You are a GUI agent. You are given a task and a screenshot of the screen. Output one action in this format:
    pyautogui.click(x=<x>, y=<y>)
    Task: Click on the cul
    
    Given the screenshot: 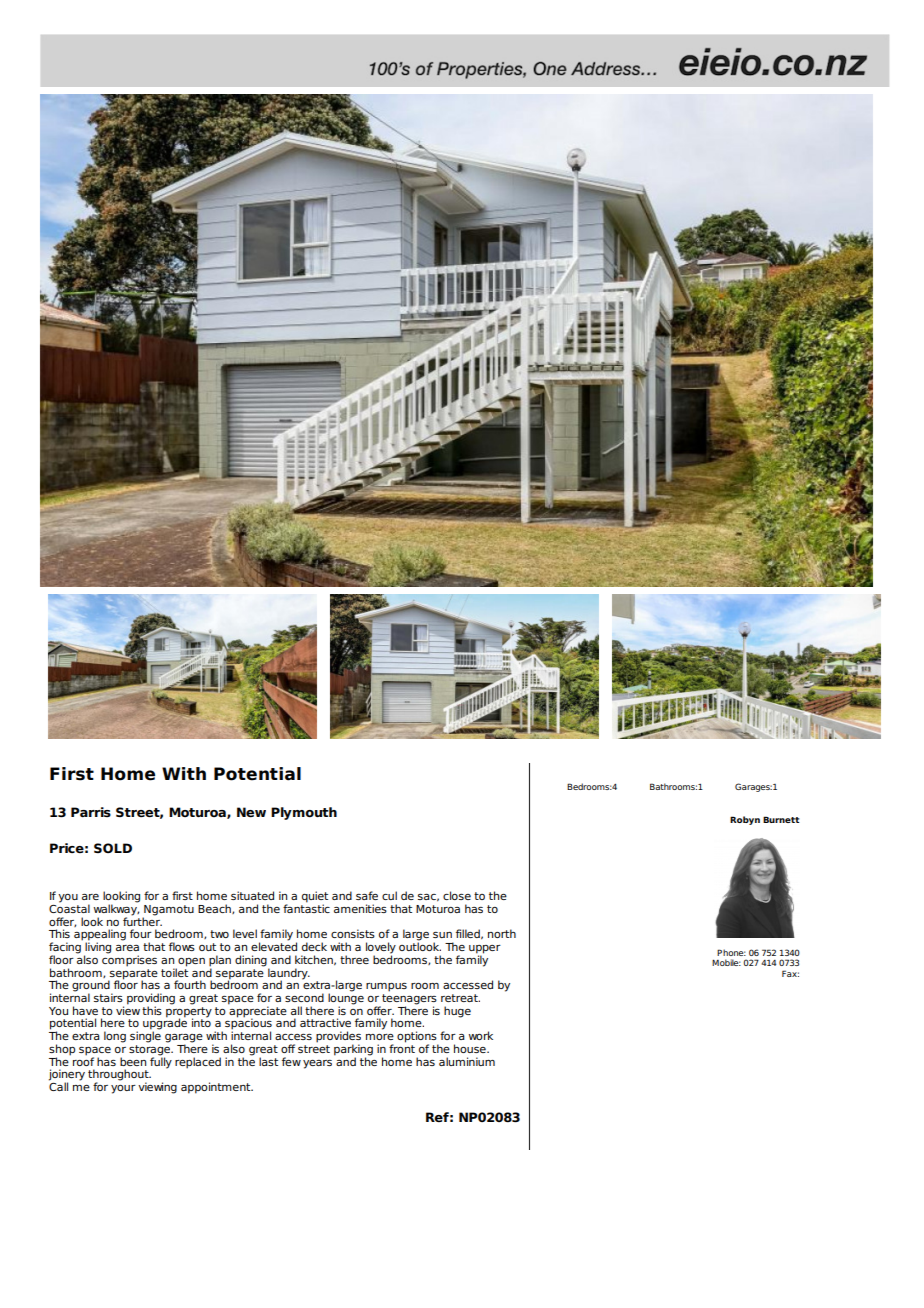 What is the action you would take?
    pyautogui.click(x=389, y=895)
